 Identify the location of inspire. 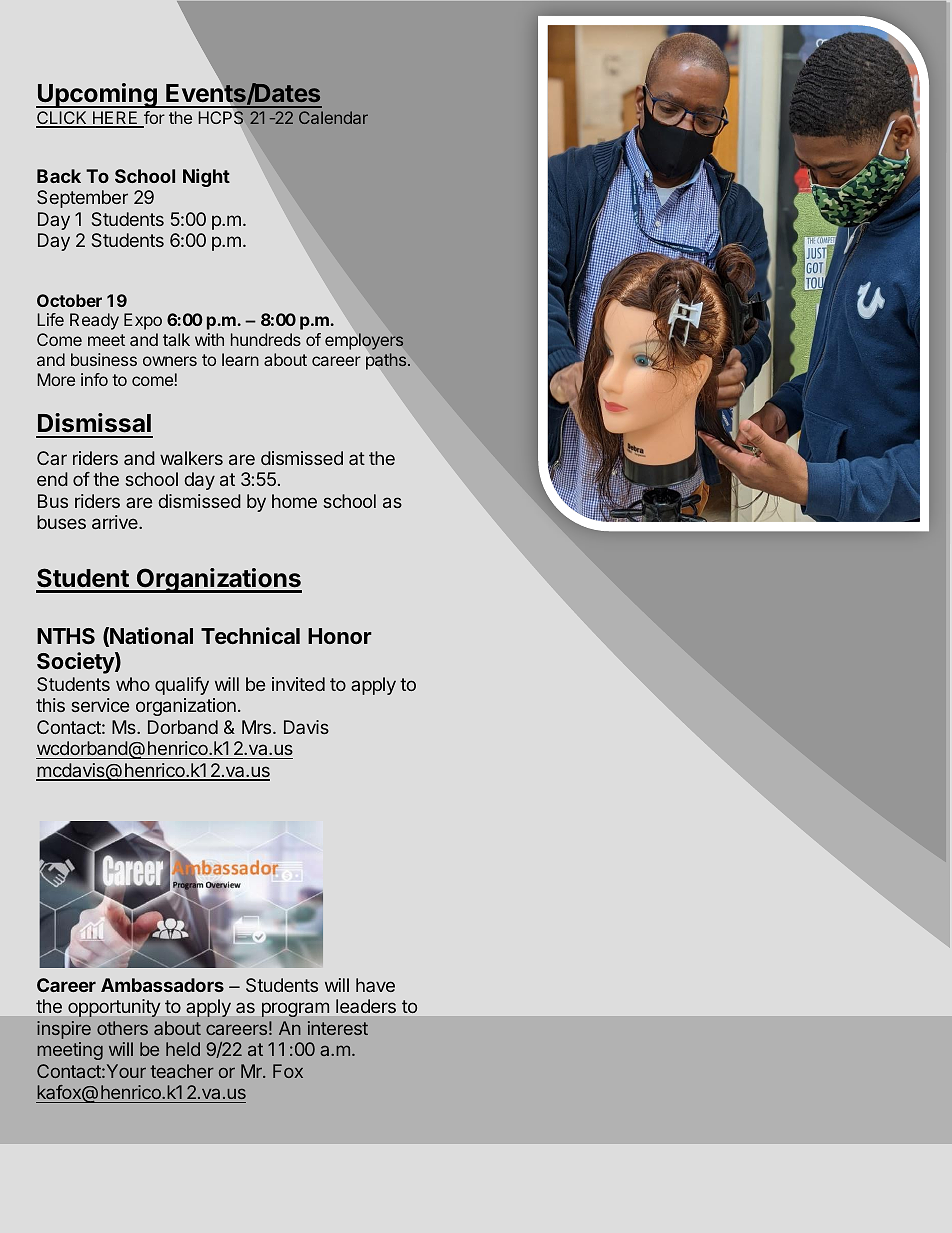
(64, 1030).
